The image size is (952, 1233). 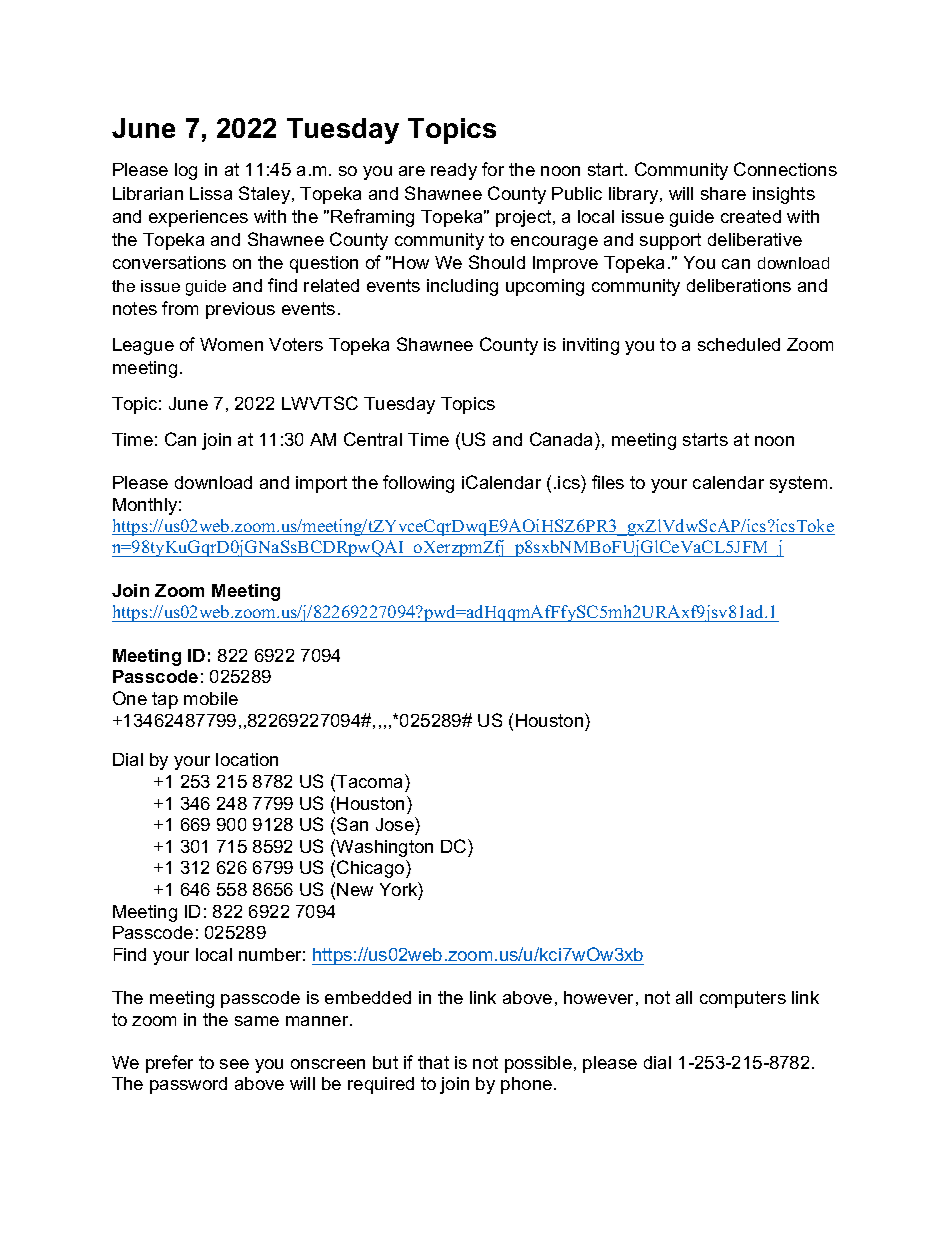 I want to click on mobile, so click(x=211, y=698).
